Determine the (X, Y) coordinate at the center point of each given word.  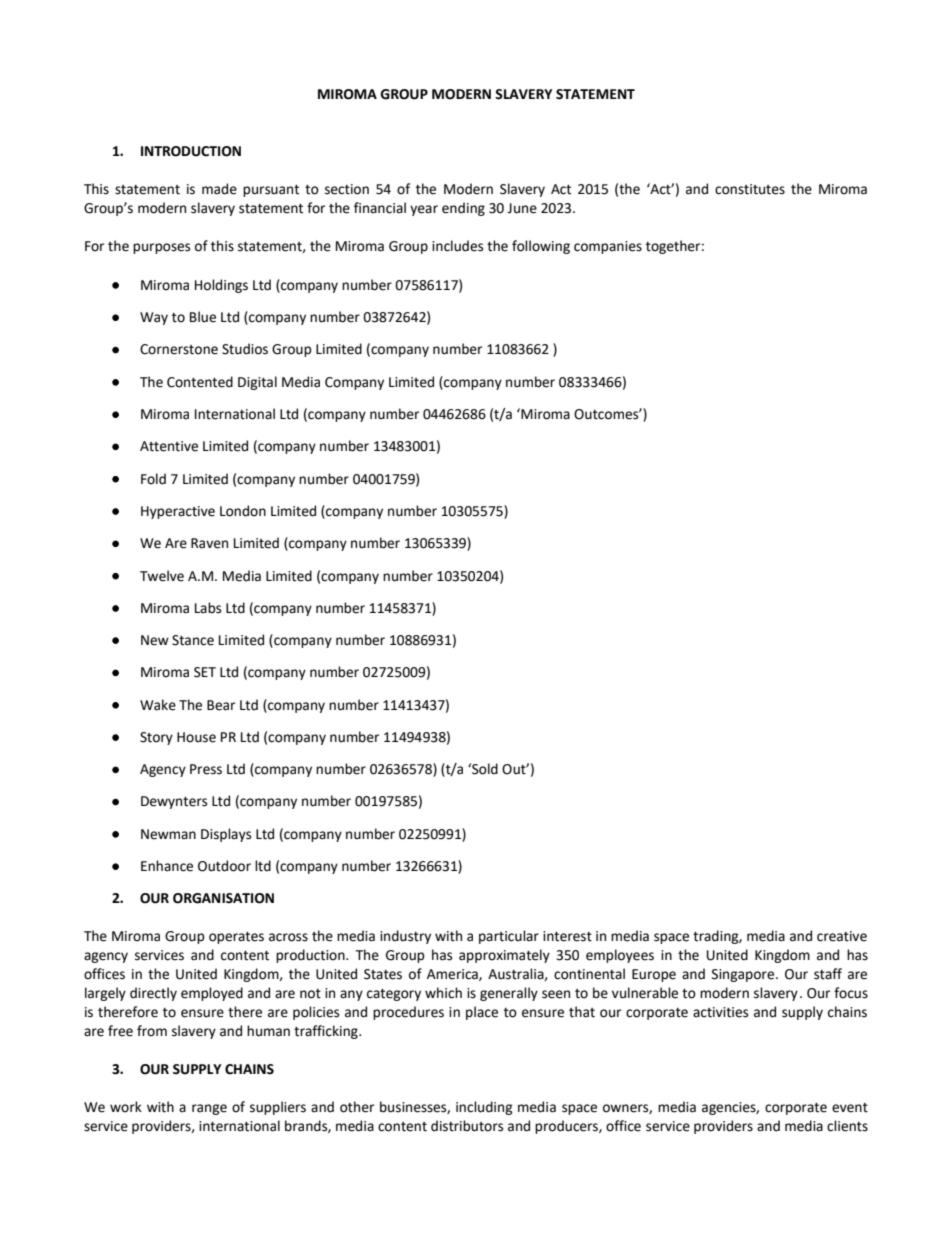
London (243, 511)
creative (842, 936)
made (219, 189)
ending (463, 209)
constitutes (750, 189)
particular (509, 937)
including (484, 1108)
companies (608, 247)
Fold (153, 479)
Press (206, 769)
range (209, 1109)
